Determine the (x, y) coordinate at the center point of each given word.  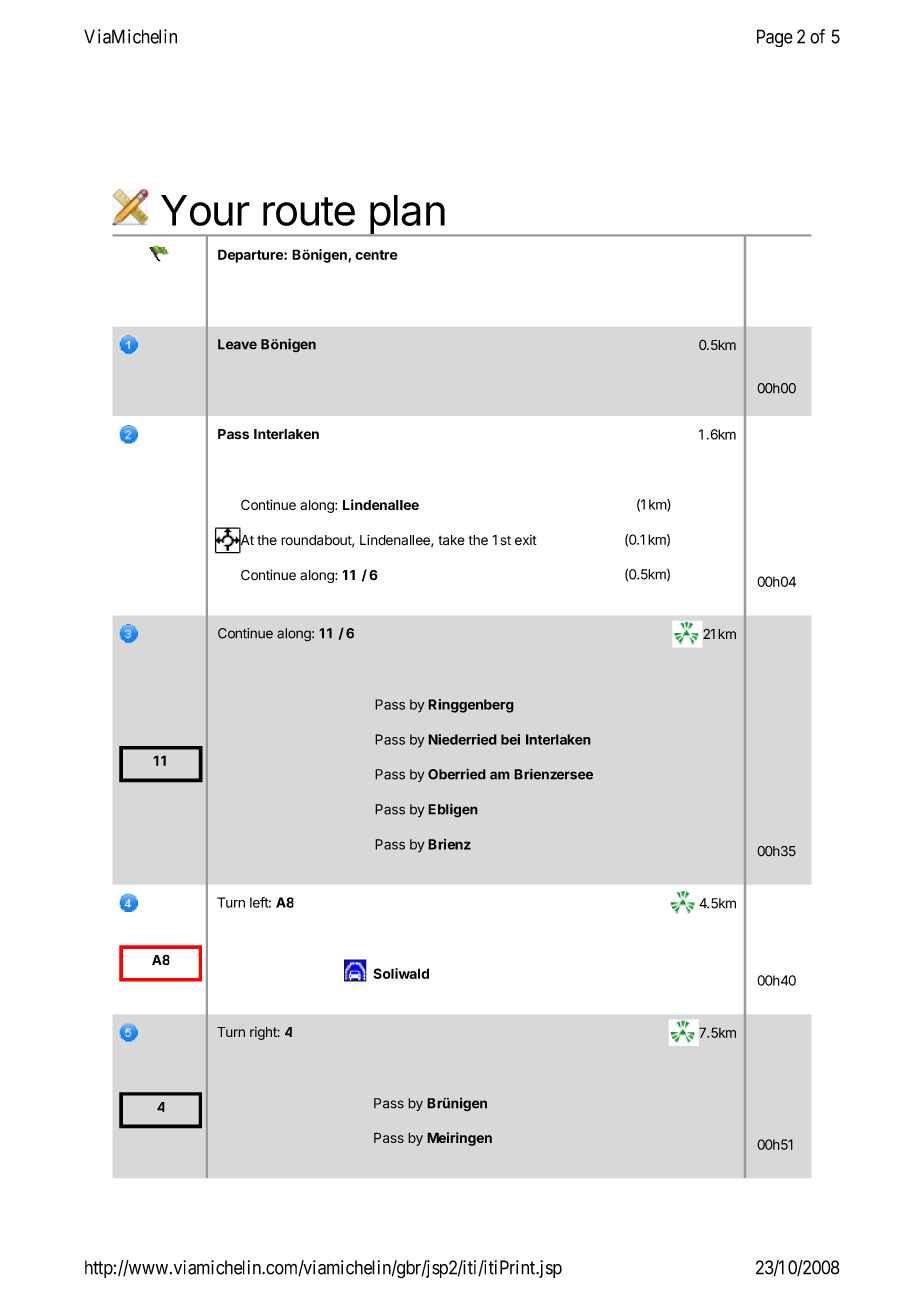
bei (510, 739)
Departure (251, 256)
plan (406, 215)
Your (205, 210)
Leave (237, 344)
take (451, 540)
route (309, 211)
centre (376, 255)
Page (775, 38)
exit (526, 540)
